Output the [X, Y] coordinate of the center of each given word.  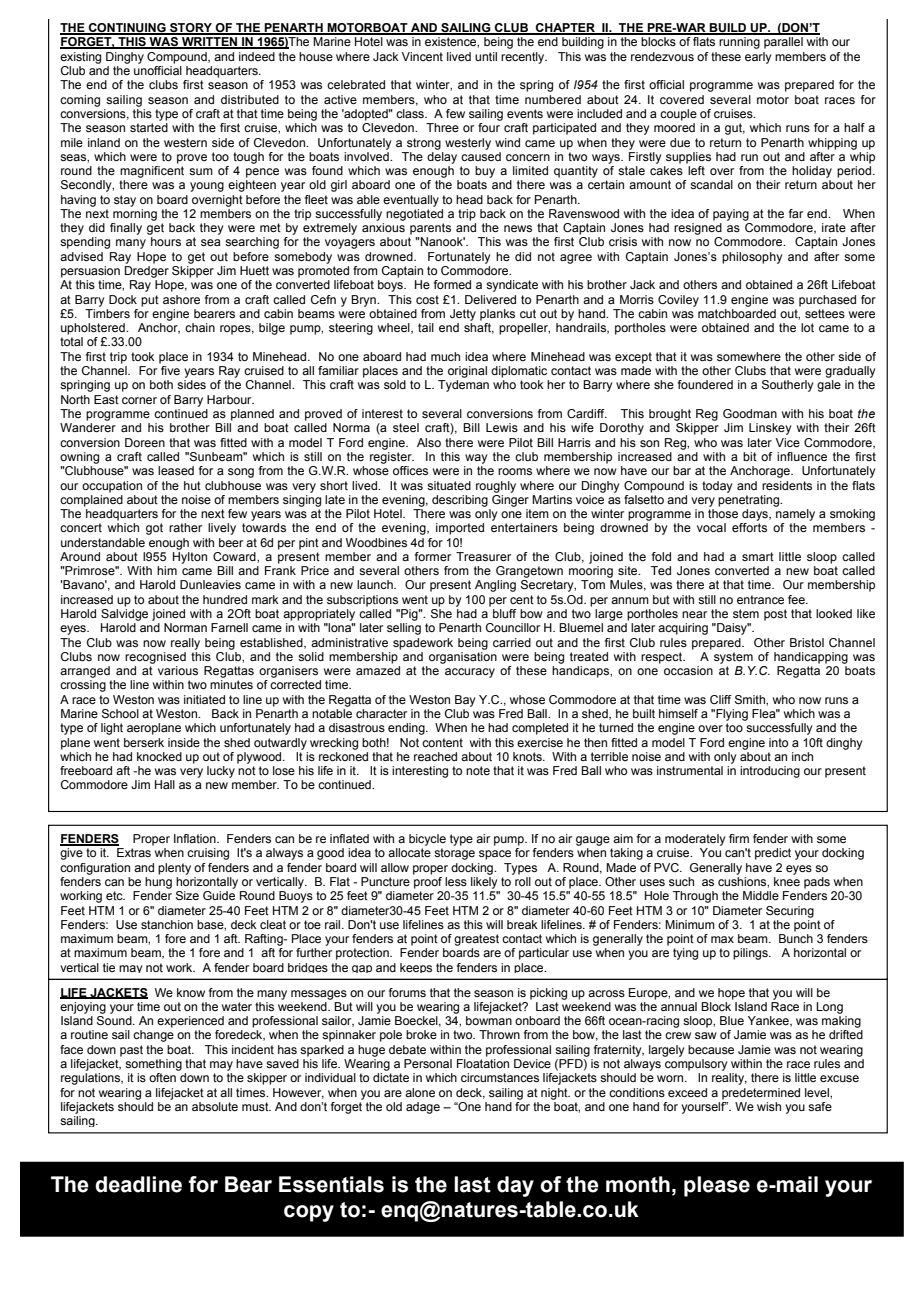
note [478, 770]
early [758, 58]
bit [750, 456]
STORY [191, 29]
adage [423, 1108]
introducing [770, 772]
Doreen [145, 442]
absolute [215, 1106]
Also [429, 442]
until [486, 56]
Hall [165, 784]
